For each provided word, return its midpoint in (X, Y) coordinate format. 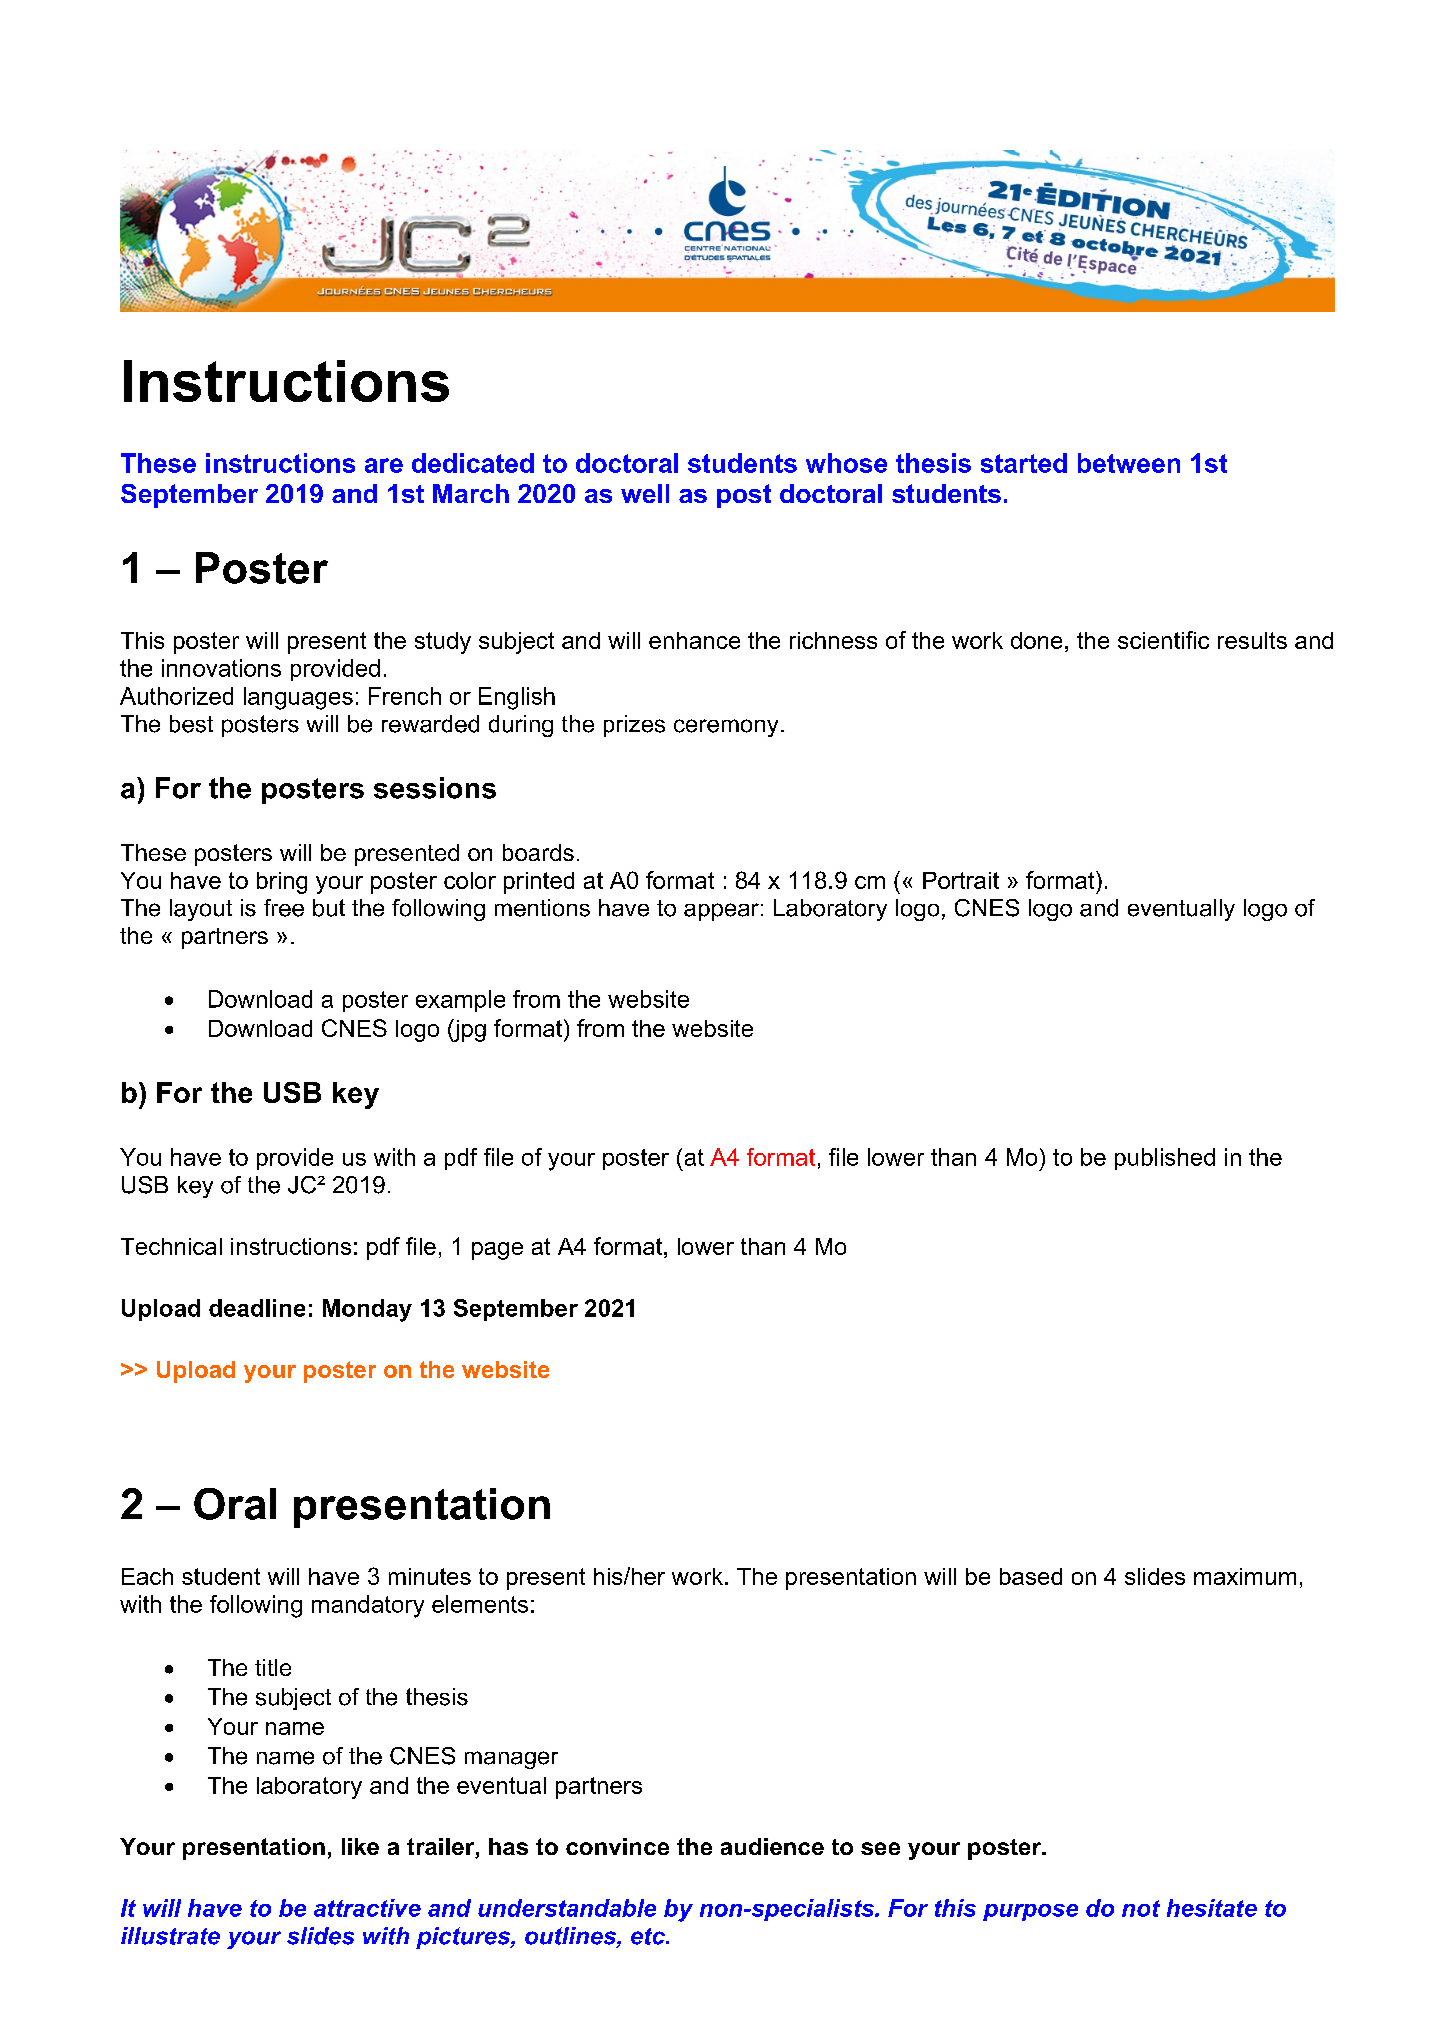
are (384, 465)
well (645, 493)
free (284, 908)
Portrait (961, 880)
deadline (257, 1308)
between (1129, 463)
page (497, 1251)
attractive (367, 1908)
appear (721, 912)
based (1031, 1576)
